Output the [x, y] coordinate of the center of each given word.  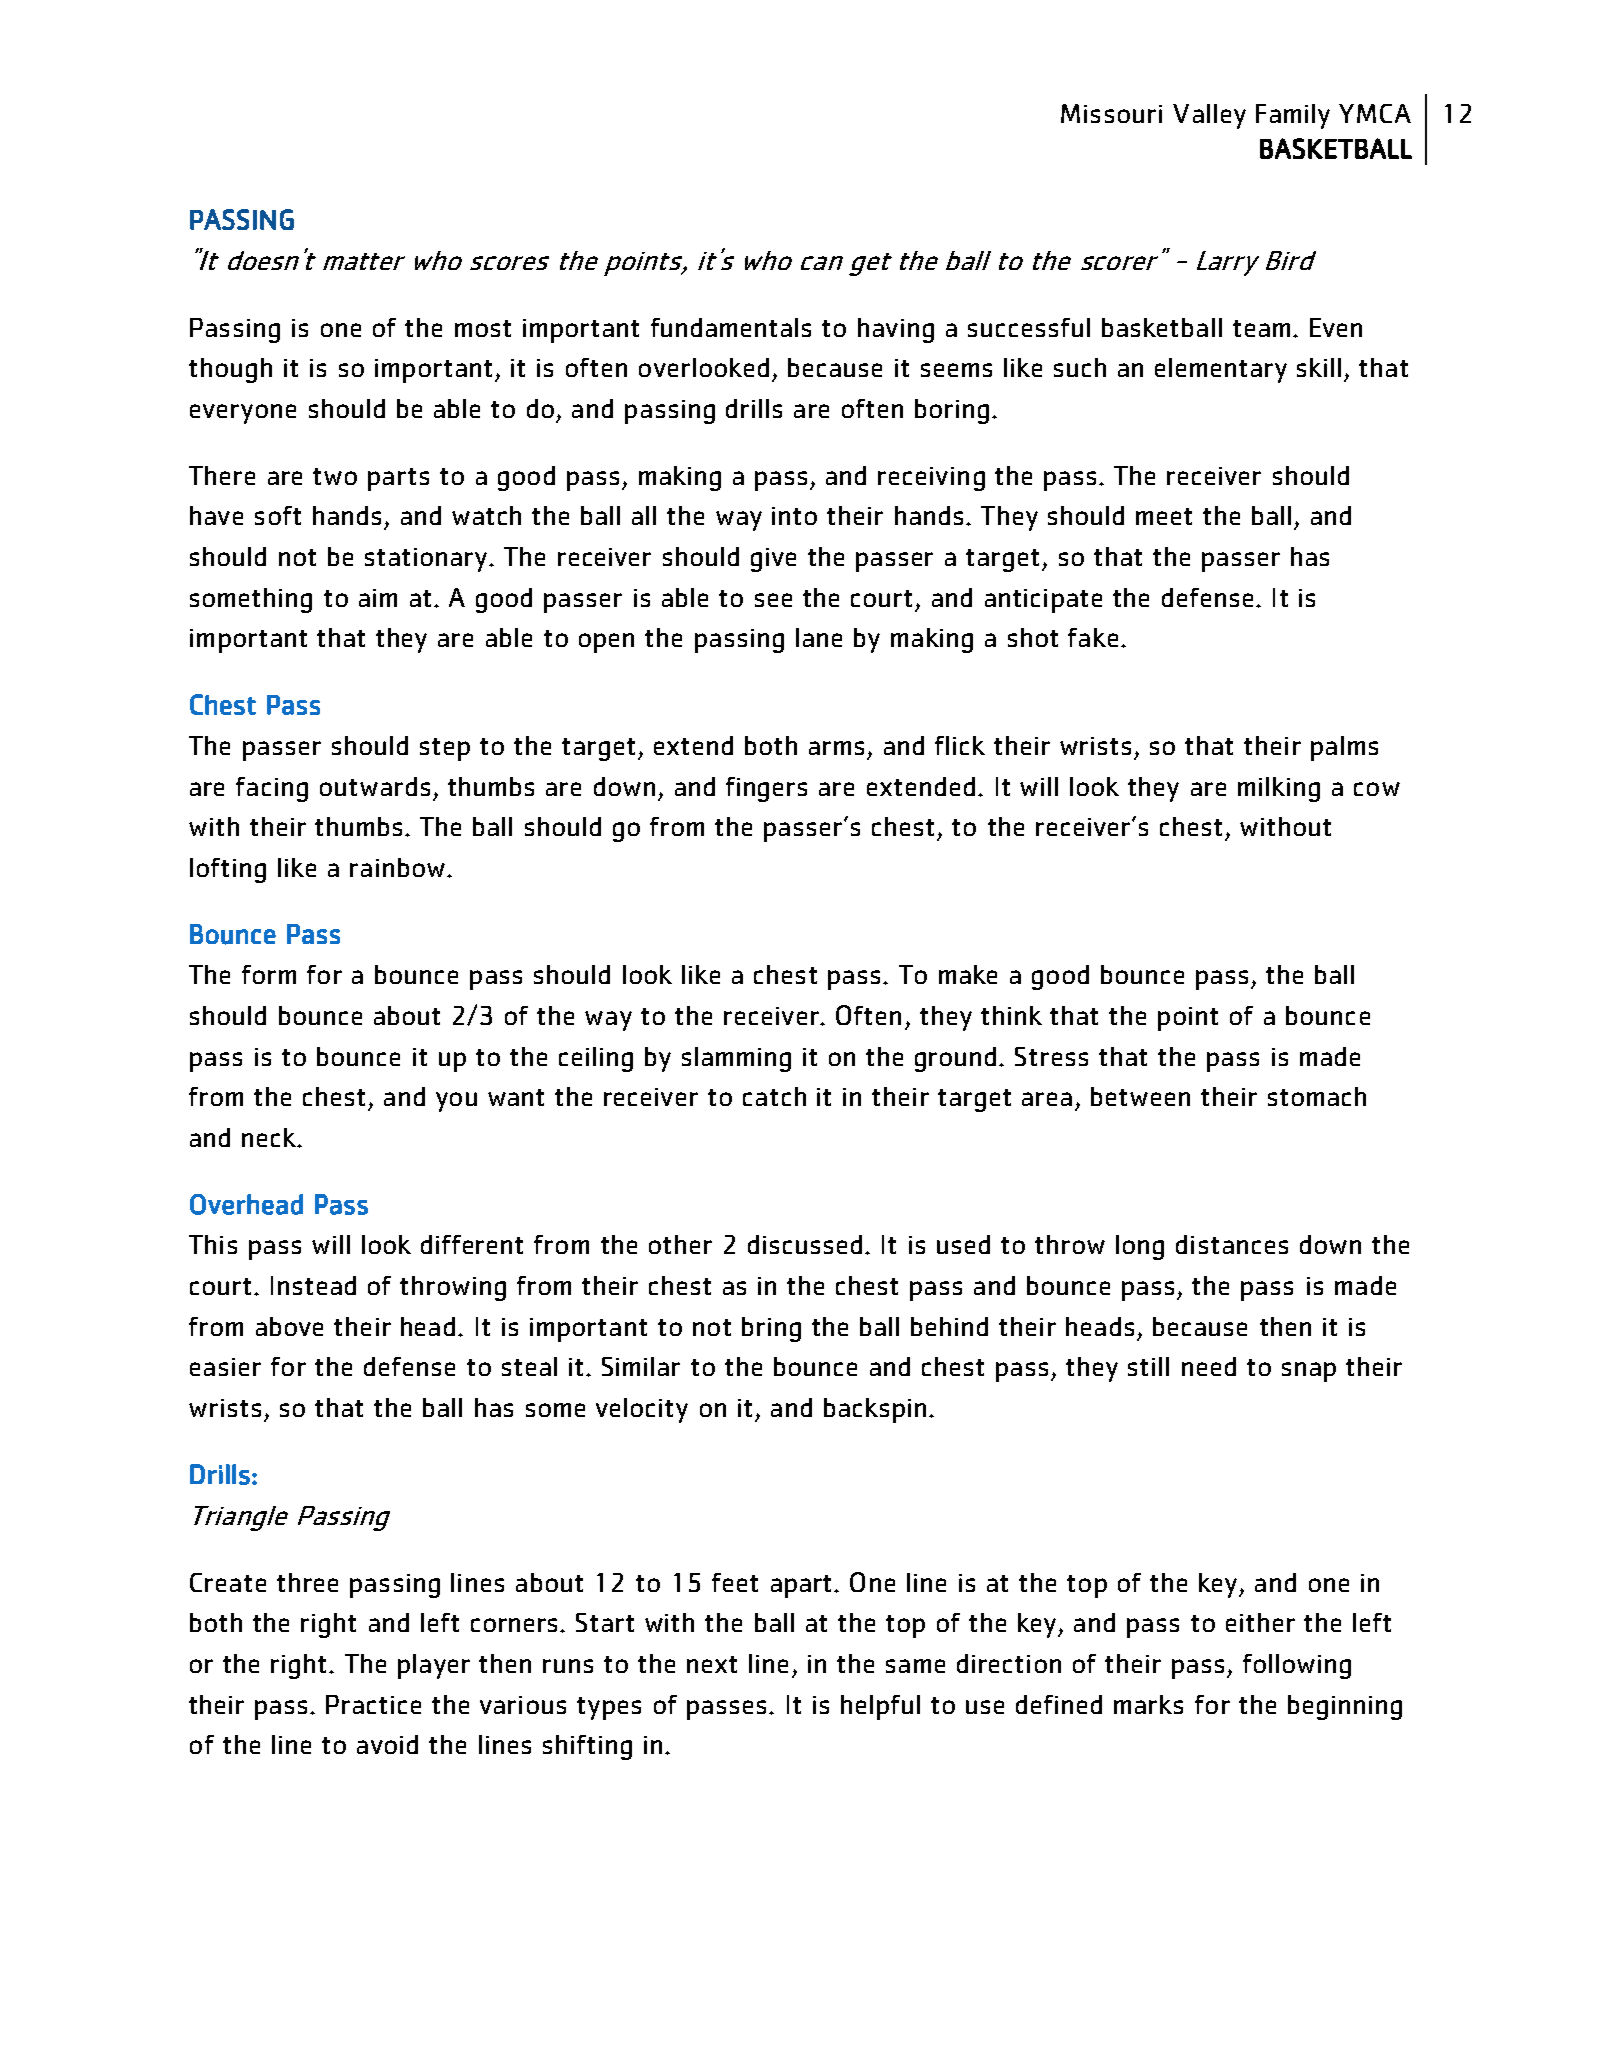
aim [378, 598]
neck [270, 1137]
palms [1344, 748]
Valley [1209, 116]
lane [819, 637]
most [483, 328]
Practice [373, 1704]
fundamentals [731, 327]
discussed [805, 1244]
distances [1232, 1244]
